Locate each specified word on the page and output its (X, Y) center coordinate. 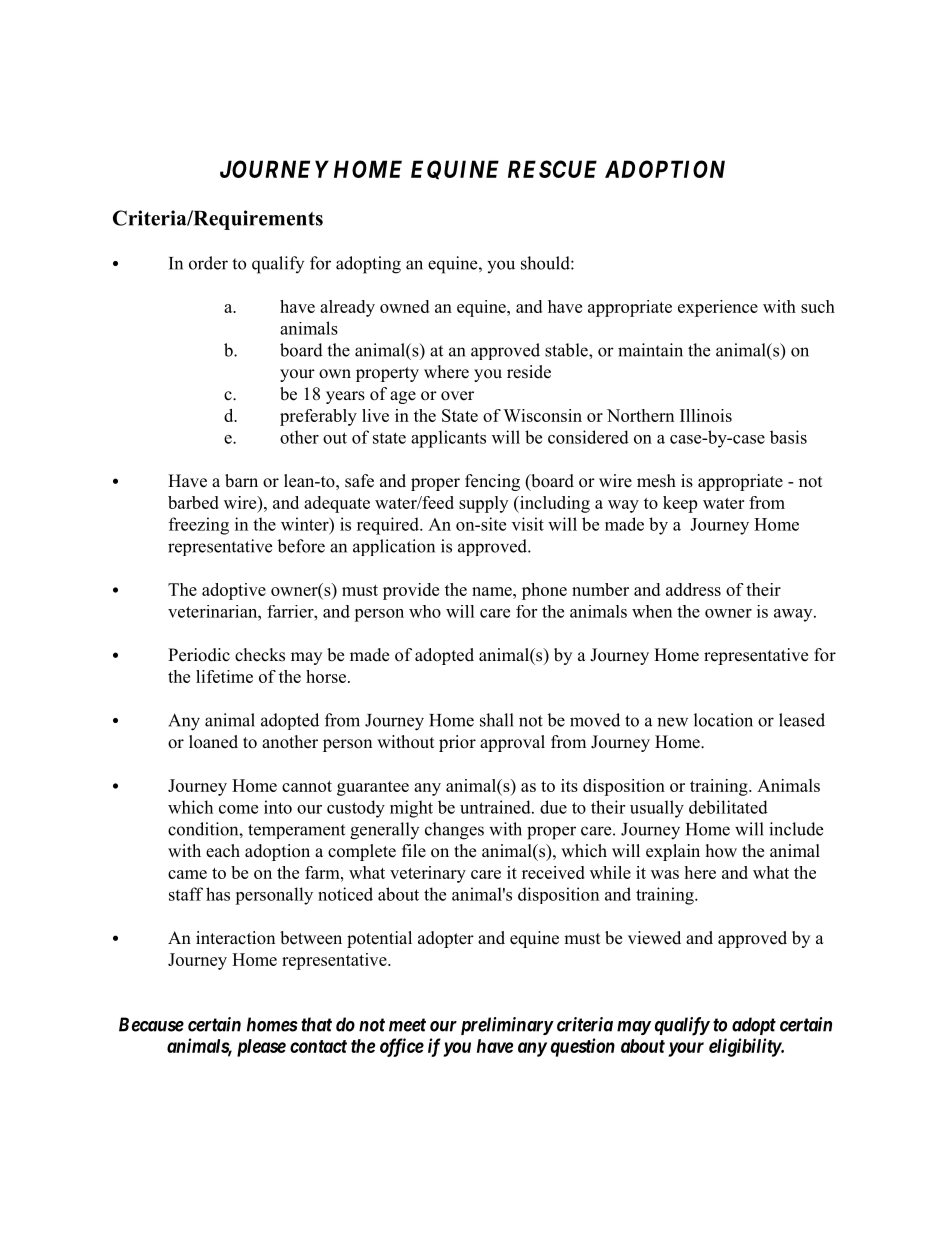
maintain (650, 350)
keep (680, 504)
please (261, 1048)
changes (454, 831)
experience (718, 308)
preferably (318, 417)
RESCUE (552, 169)
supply (483, 504)
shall (497, 720)
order (208, 263)
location (723, 720)
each (223, 851)
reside (529, 372)
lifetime (224, 676)
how (721, 851)
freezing (199, 526)
